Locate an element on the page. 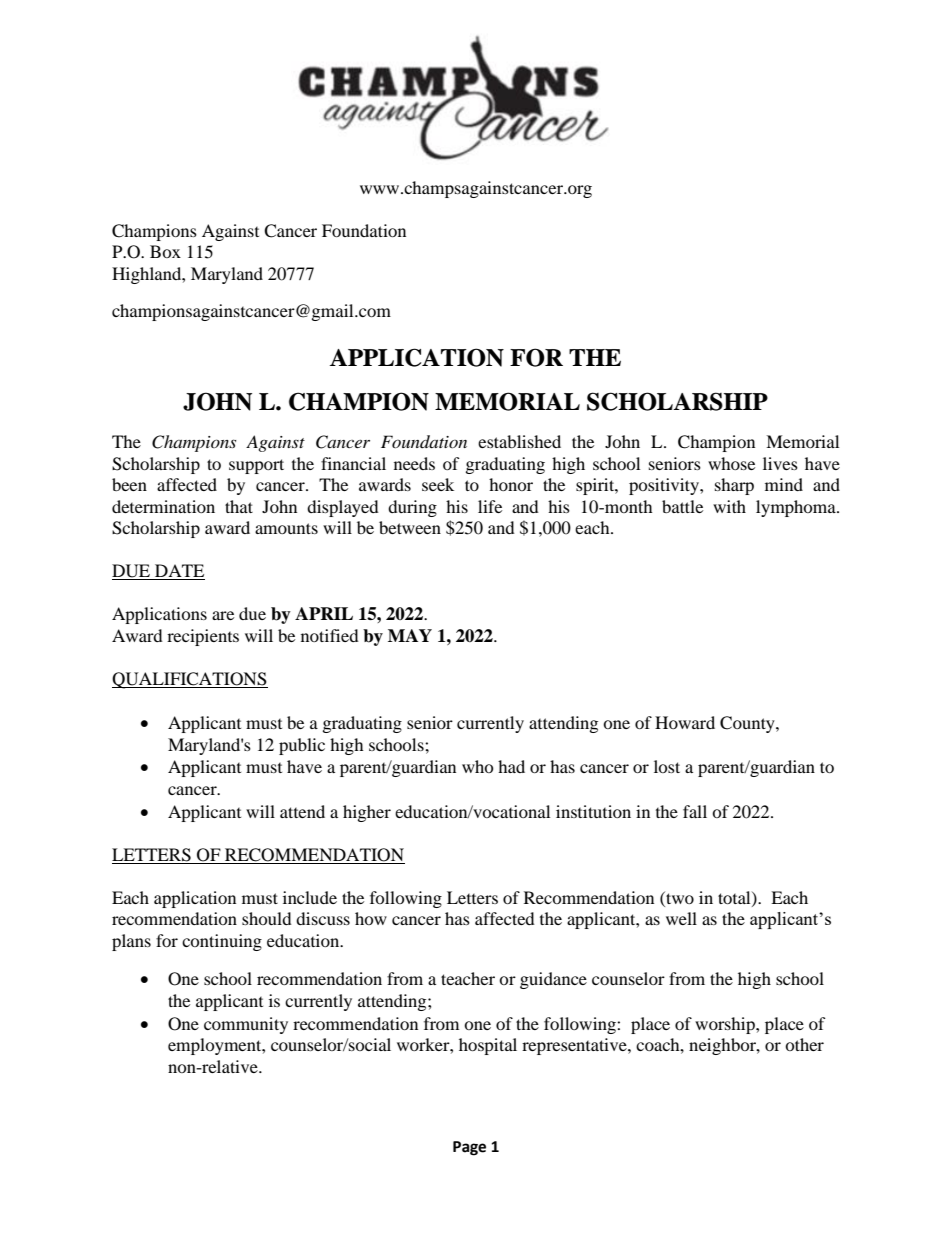  community is located at coordinates (246, 1025).
